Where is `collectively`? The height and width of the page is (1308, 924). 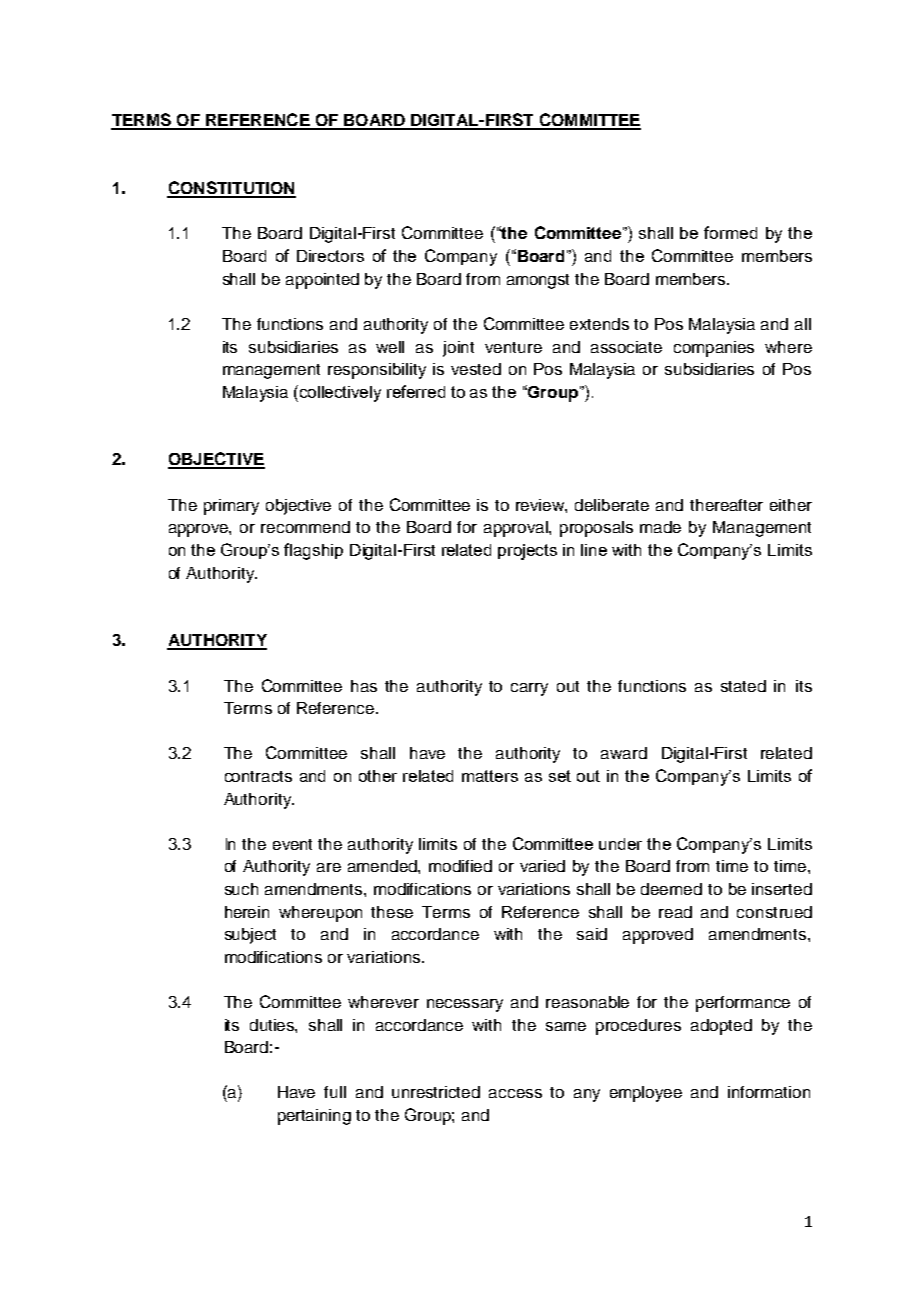 collectively is located at coordinates (340, 394).
